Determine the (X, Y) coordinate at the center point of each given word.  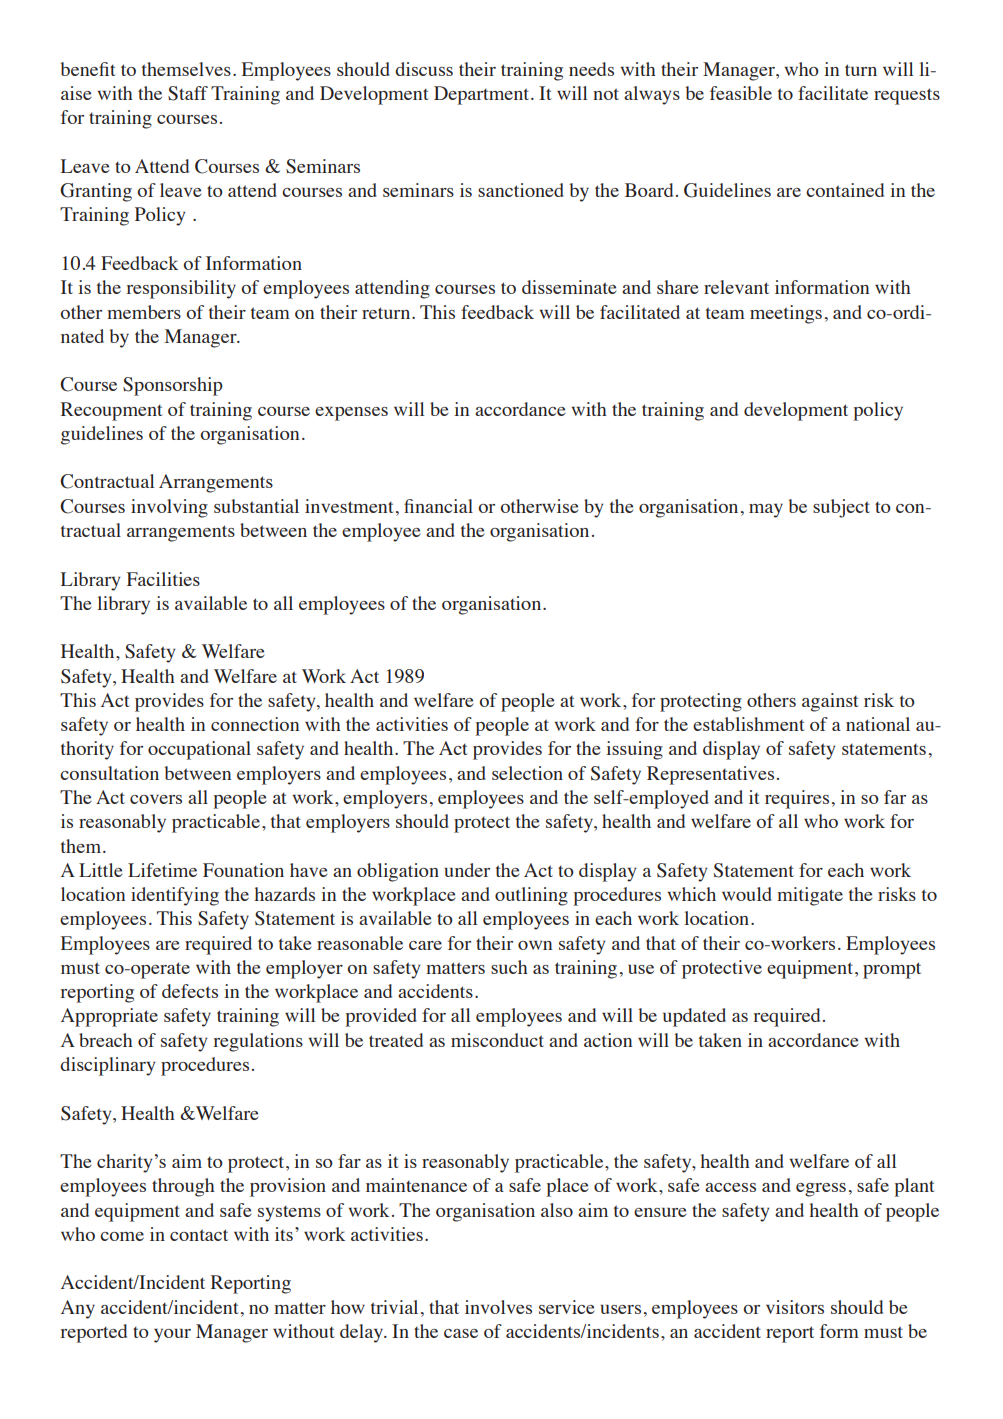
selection (527, 773)
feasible (741, 93)
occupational (199, 750)
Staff (188, 93)
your (172, 1336)
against (830, 702)
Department (483, 95)
